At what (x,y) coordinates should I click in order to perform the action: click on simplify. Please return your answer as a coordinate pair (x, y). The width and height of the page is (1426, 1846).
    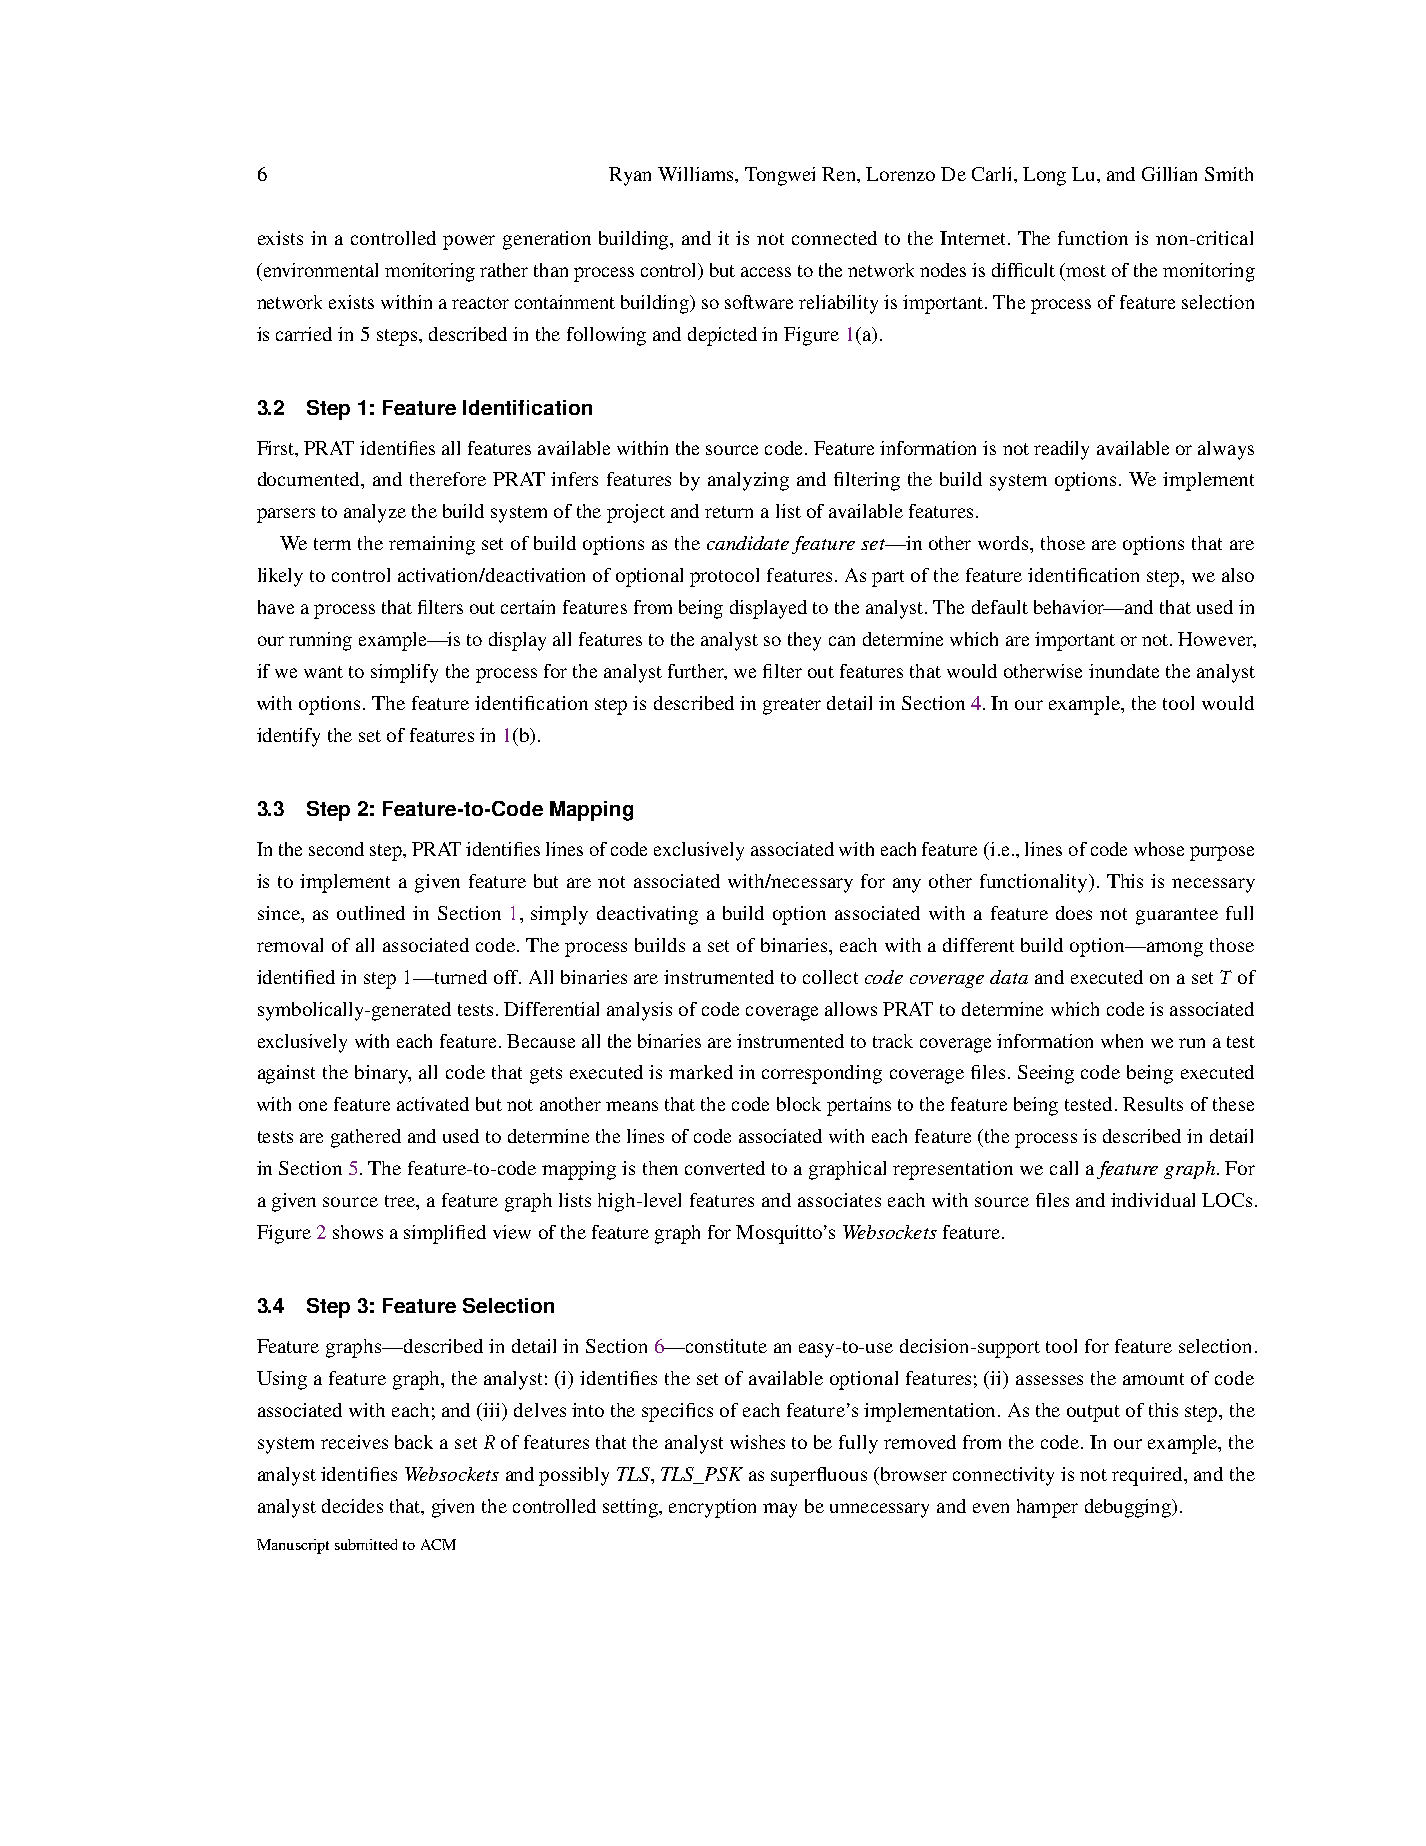
    Looking at the image, I should click on (404, 673).
